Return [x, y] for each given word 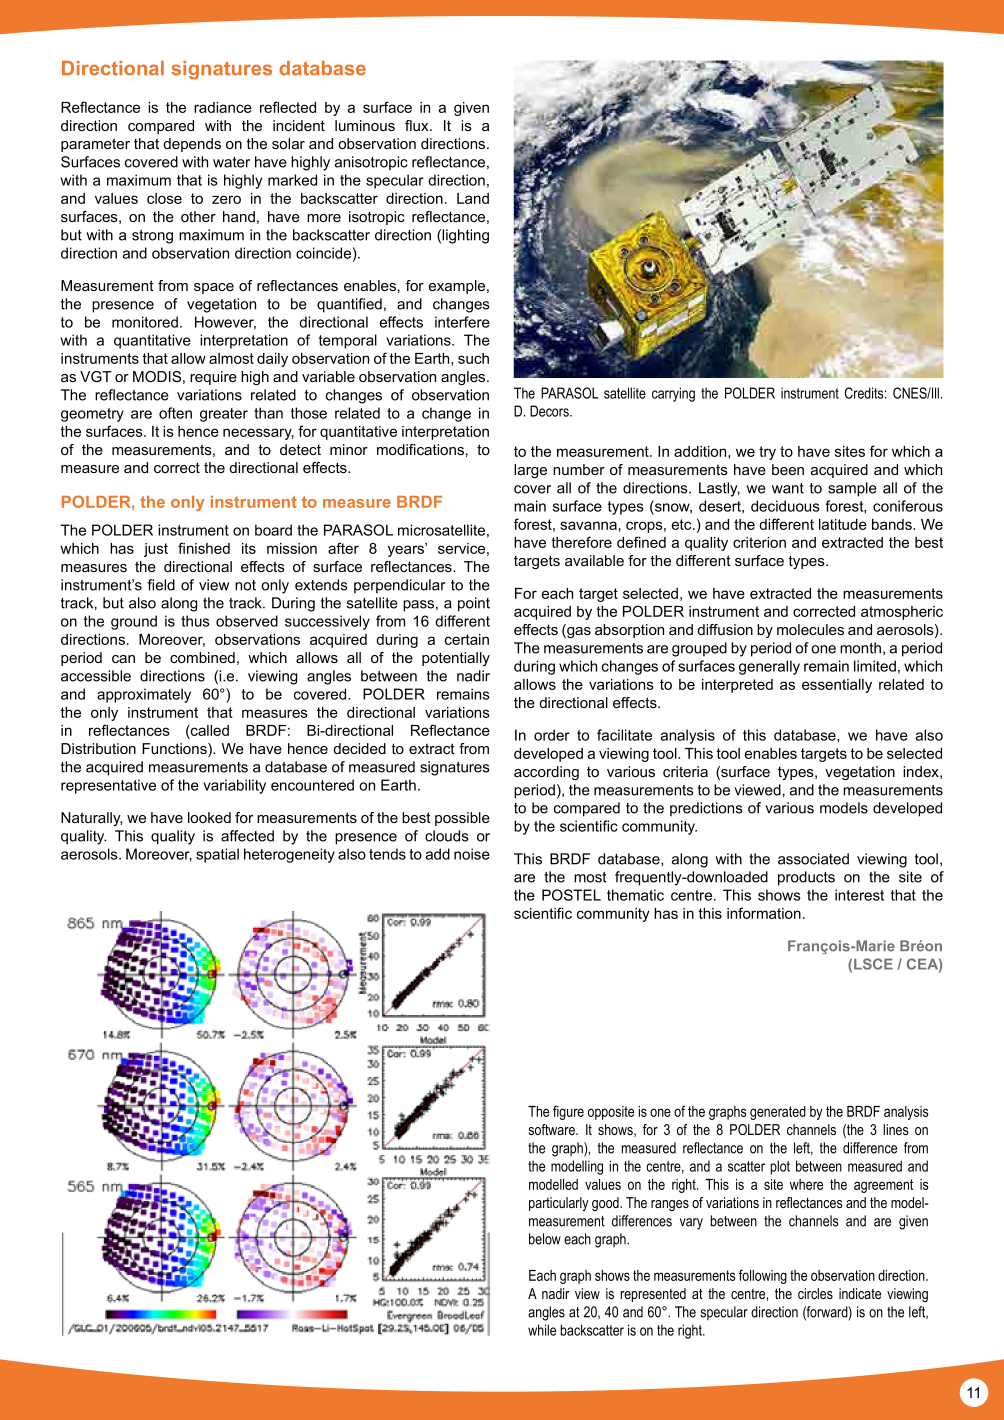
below [545, 1239]
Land [473, 198]
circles [815, 1293]
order [552, 735]
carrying [673, 394]
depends [192, 145]
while [542, 1330]
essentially [837, 686]
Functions [175, 750]
